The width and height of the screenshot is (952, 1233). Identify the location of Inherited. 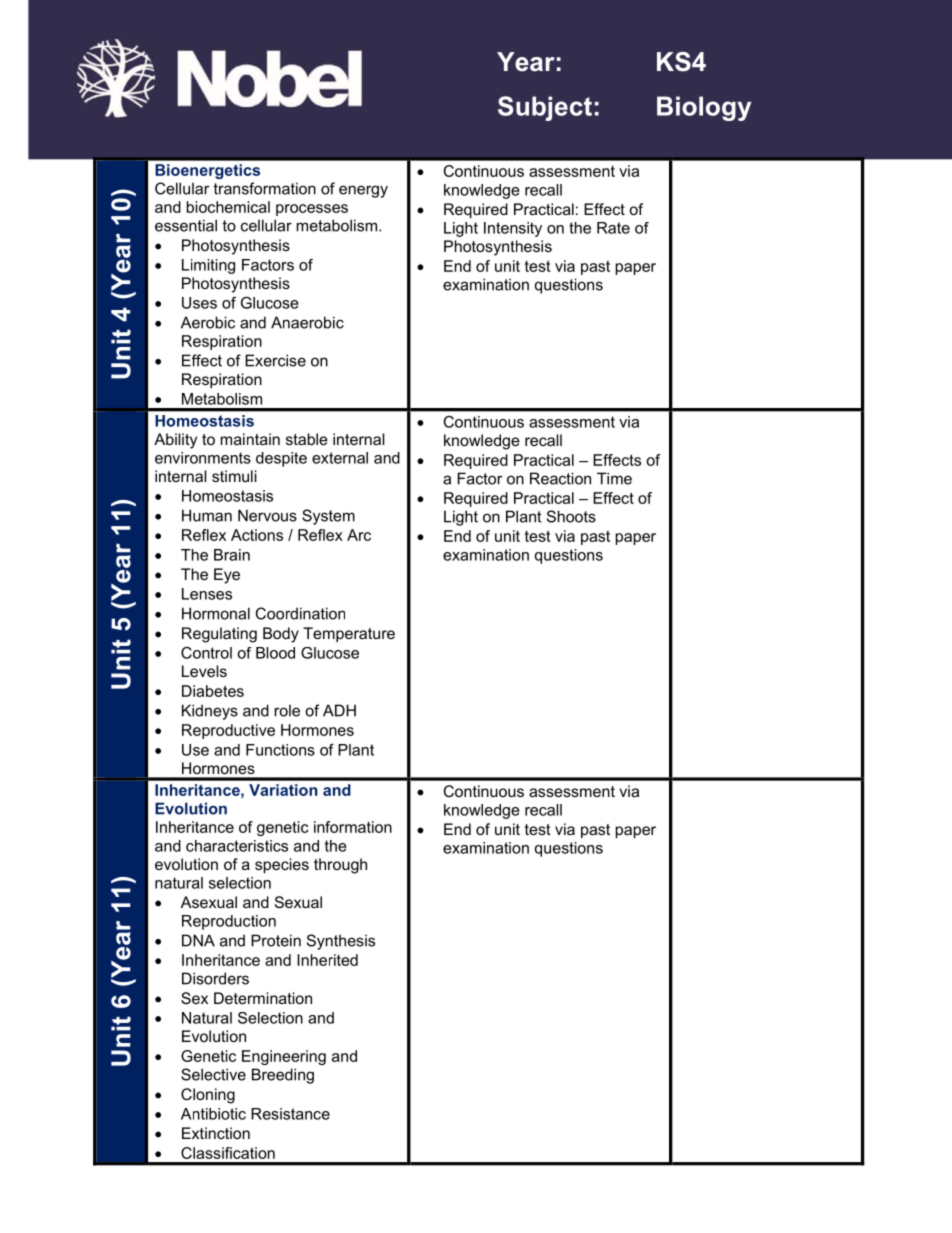
(327, 960).
